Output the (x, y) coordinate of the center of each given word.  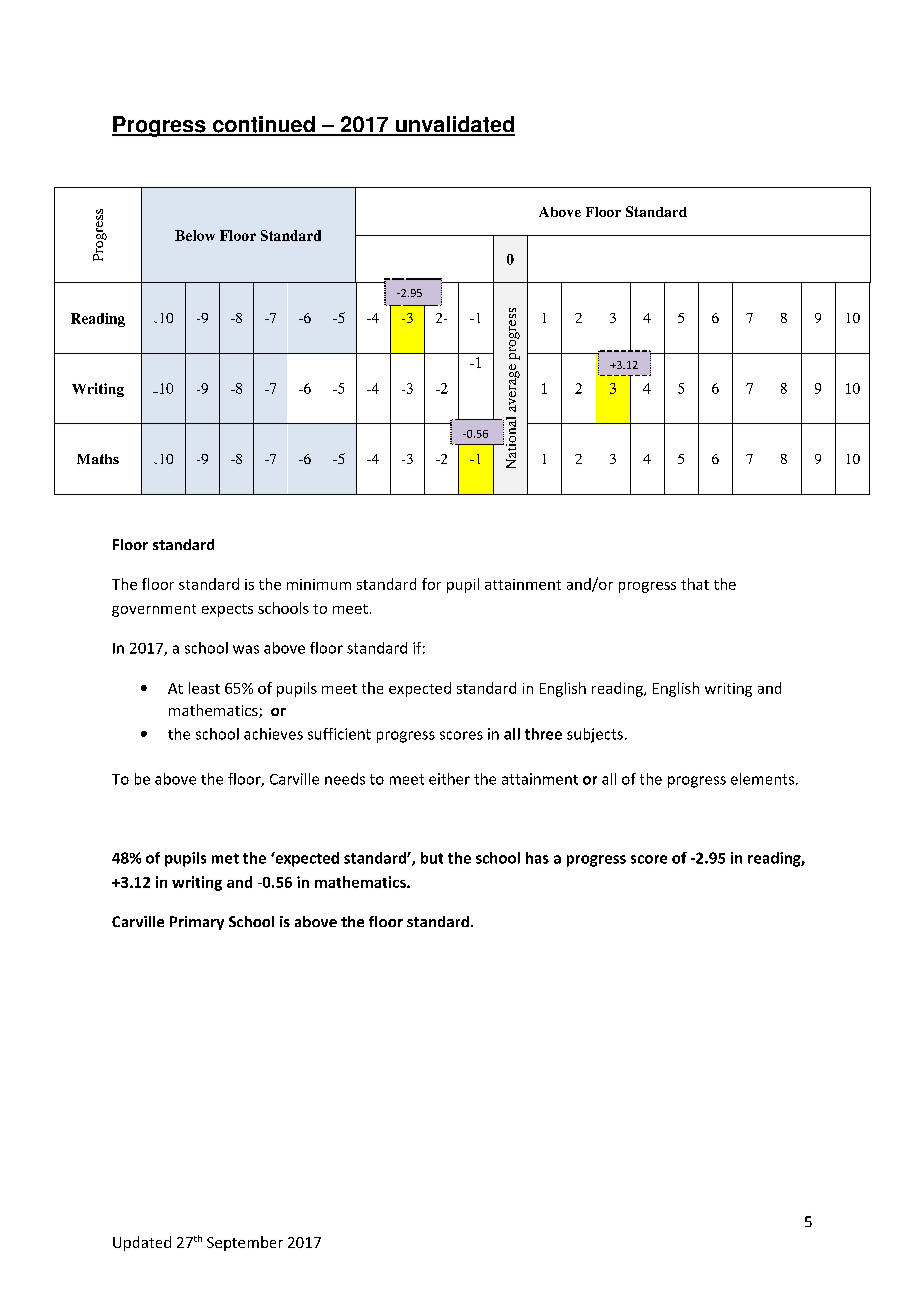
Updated (142, 1243)
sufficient (339, 734)
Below (195, 235)
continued (264, 125)
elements (762, 779)
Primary (197, 923)
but (432, 858)
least (204, 688)
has (537, 858)
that (695, 584)
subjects (595, 735)
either (449, 779)
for (431, 584)
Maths (98, 459)
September (245, 1243)
